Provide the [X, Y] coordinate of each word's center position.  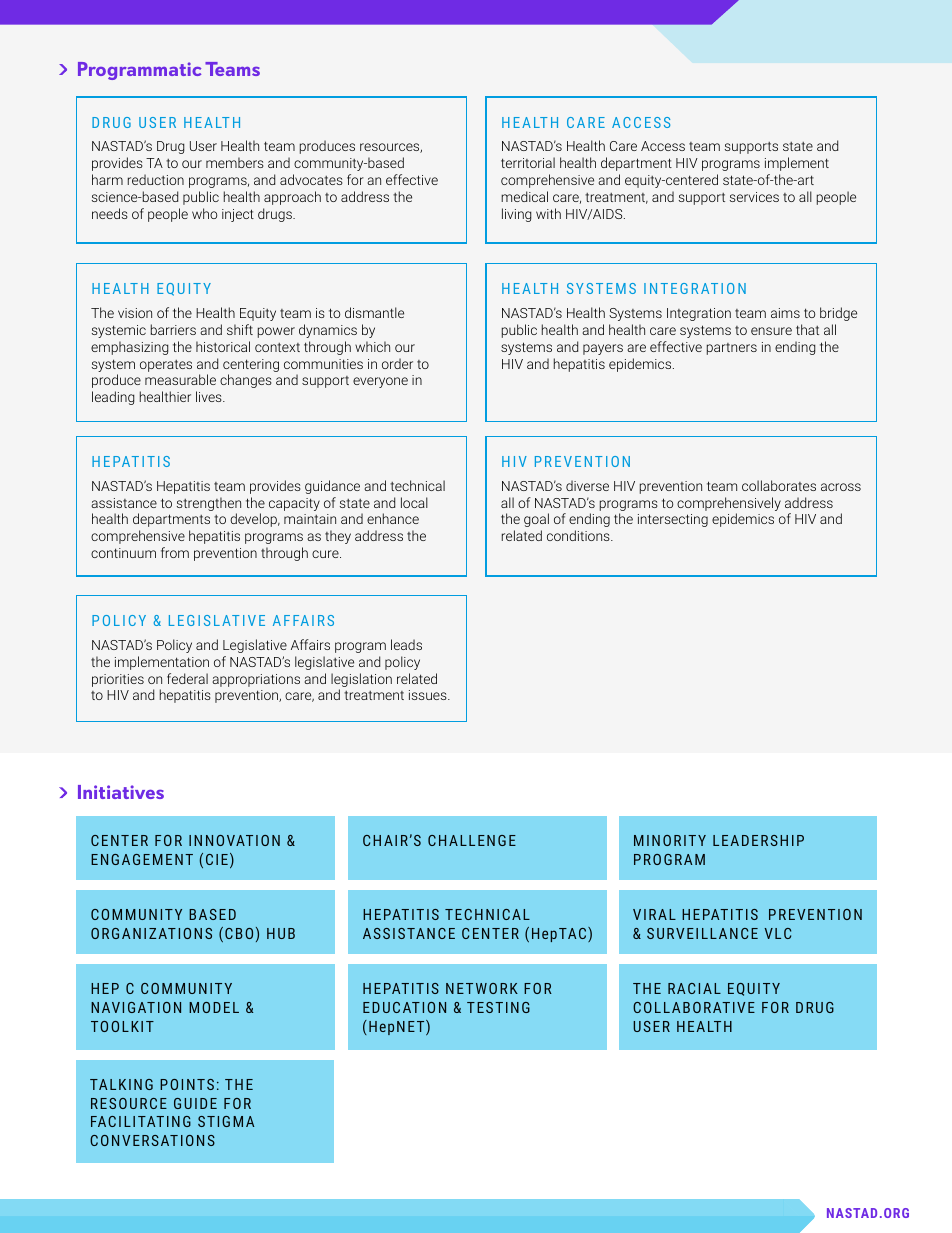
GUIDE [195, 1103]
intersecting [673, 520]
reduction [156, 179]
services [754, 197]
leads [406, 644]
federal [187, 678]
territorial [528, 162]
